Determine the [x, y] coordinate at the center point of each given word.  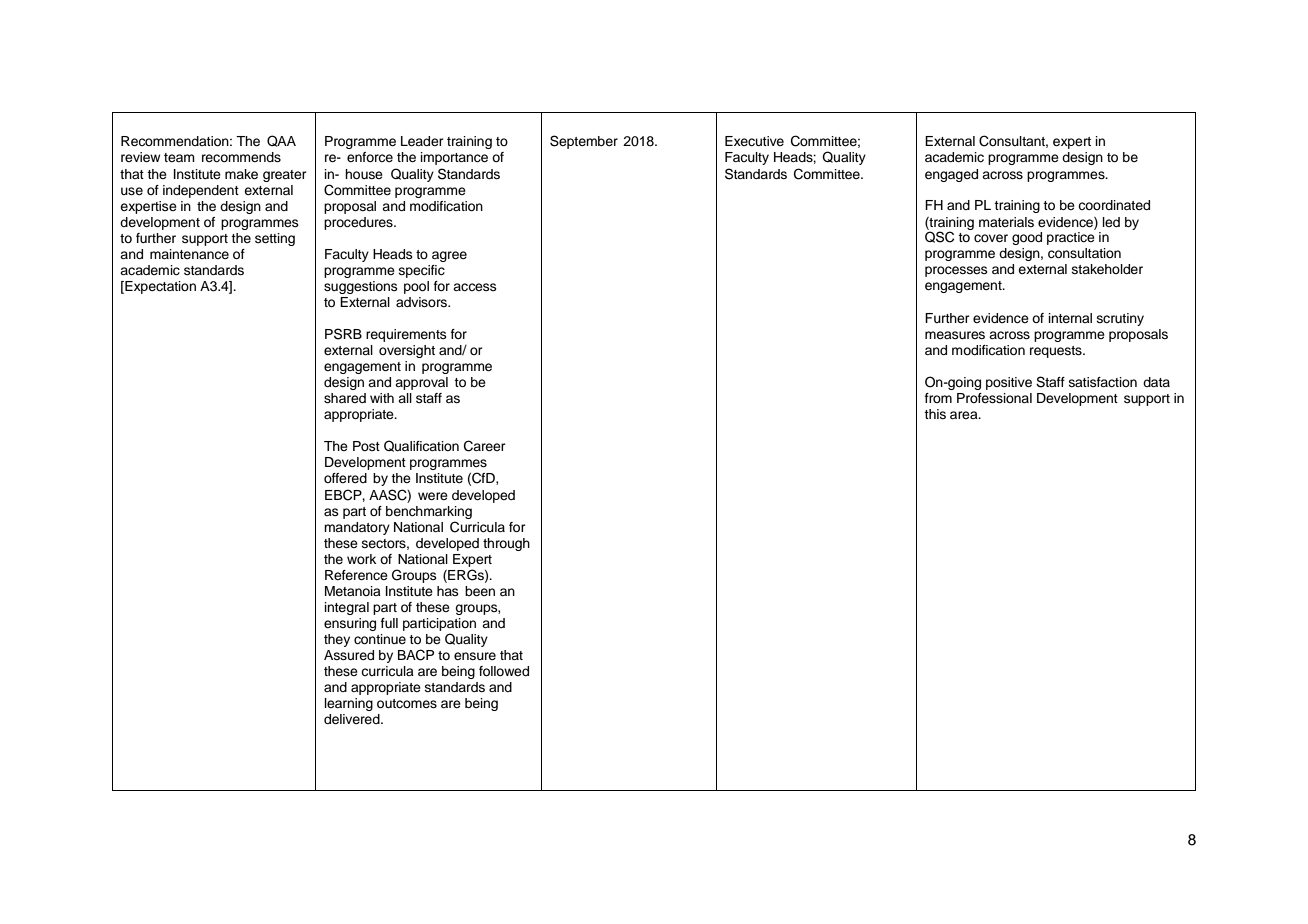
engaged [951, 175]
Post [366, 446]
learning [349, 704]
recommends [241, 157]
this [935, 414]
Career [485, 446]
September [584, 142]
